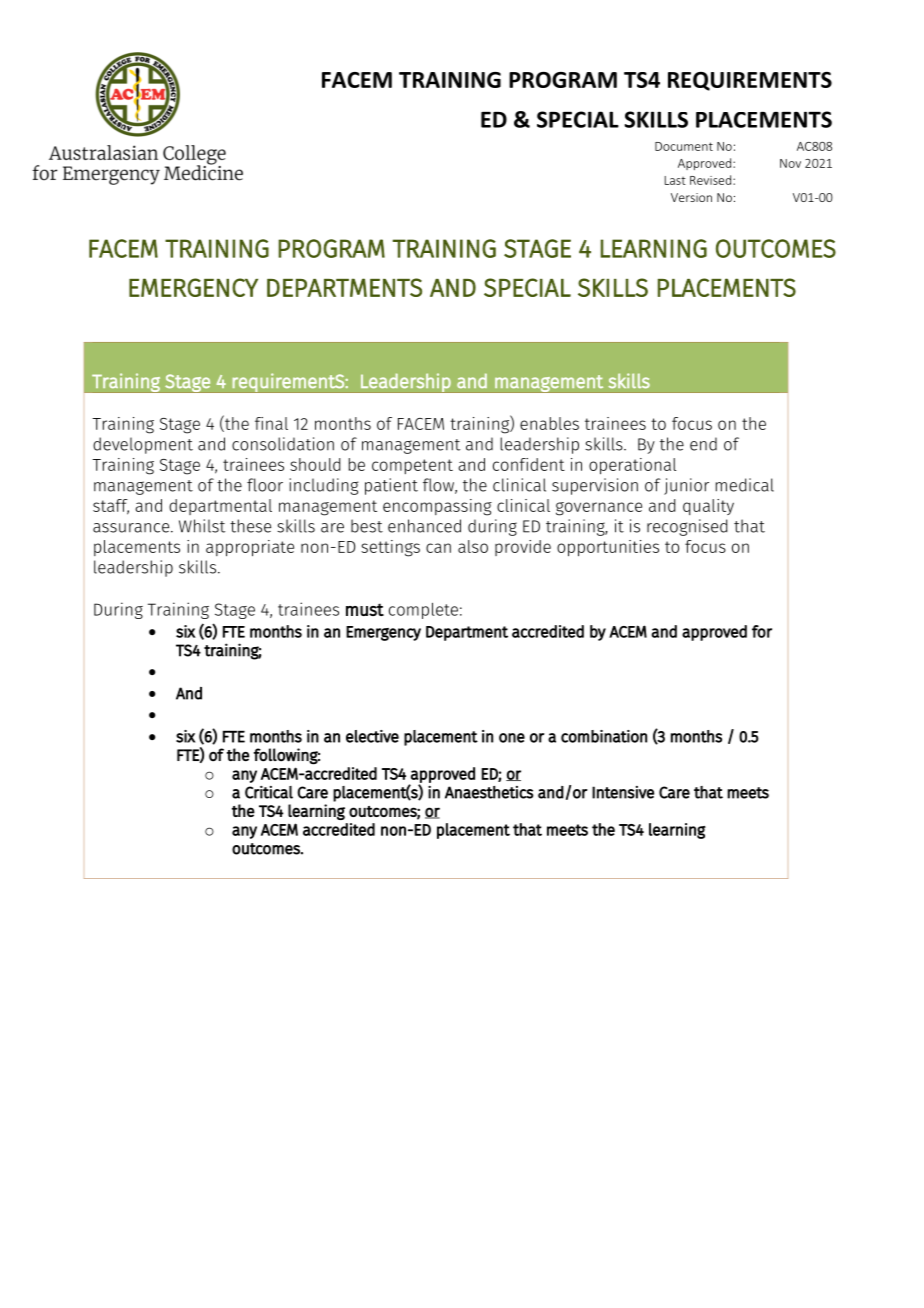  I want to click on Revised, so click(712, 180).
